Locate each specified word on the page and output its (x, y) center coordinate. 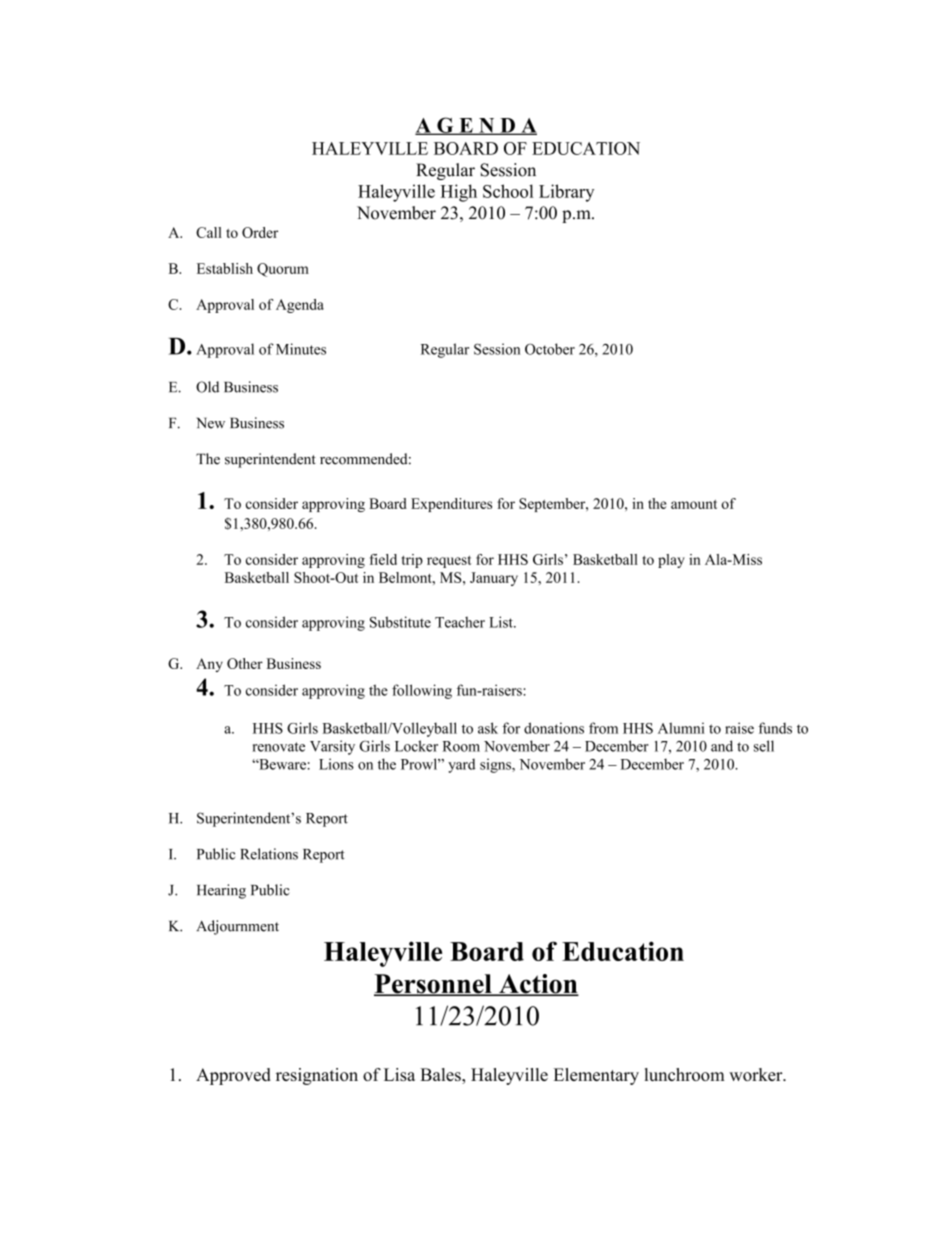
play (671, 561)
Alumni (681, 728)
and (722, 746)
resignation (317, 1076)
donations (554, 728)
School (508, 191)
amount (694, 504)
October (550, 349)
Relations (269, 854)
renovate (278, 747)
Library (566, 193)
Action (538, 985)
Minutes (301, 349)
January (494, 579)
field (383, 559)
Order (260, 232)
